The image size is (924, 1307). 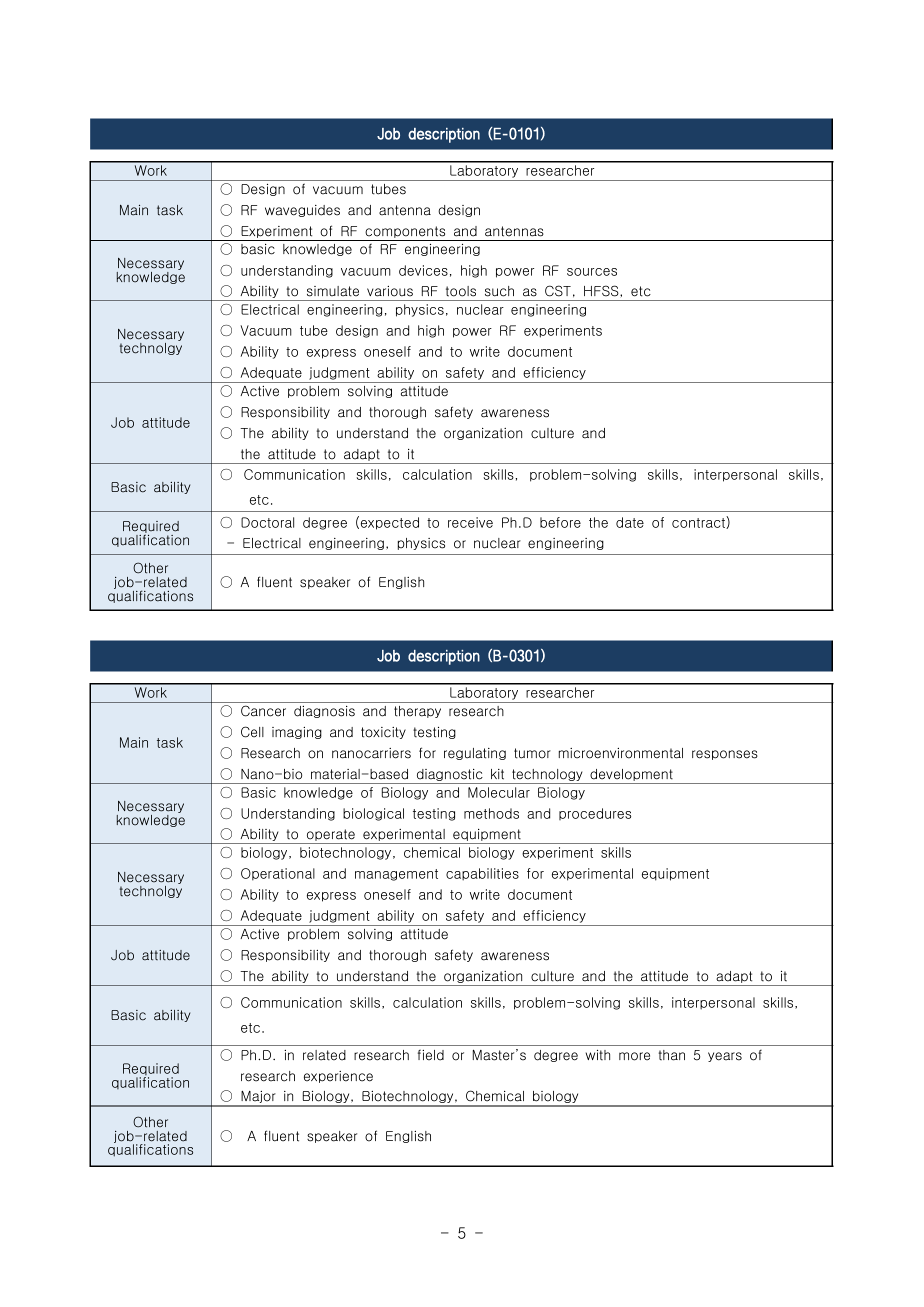 What do you see at coordinates (324, 712) in the screenshot?
I see `diagnosis` at bounding box center [324, 712].
